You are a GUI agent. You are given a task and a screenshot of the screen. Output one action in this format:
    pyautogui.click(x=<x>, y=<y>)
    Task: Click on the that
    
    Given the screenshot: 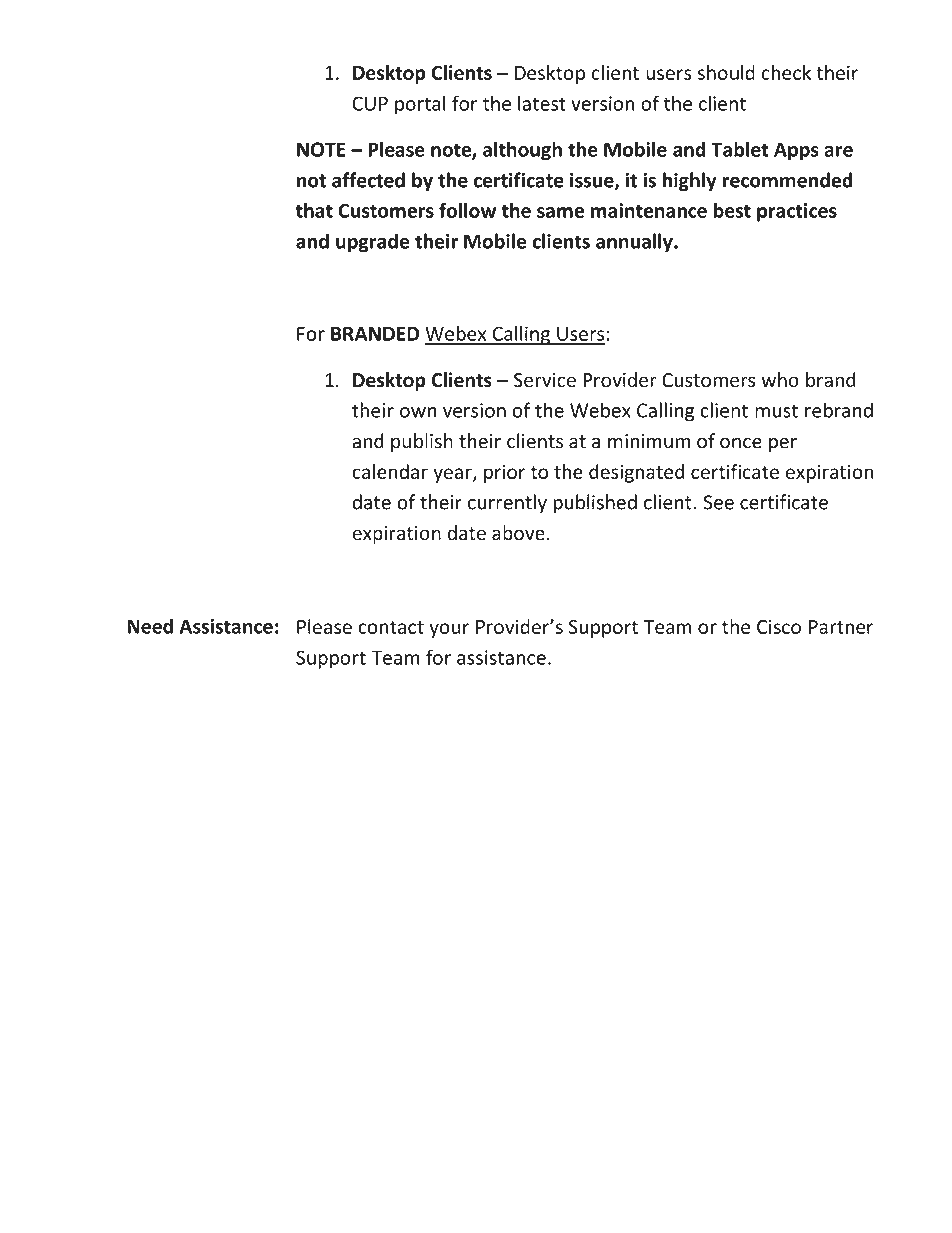 What is the action you would take?
    pyautogui.click(x=314, y=210)
